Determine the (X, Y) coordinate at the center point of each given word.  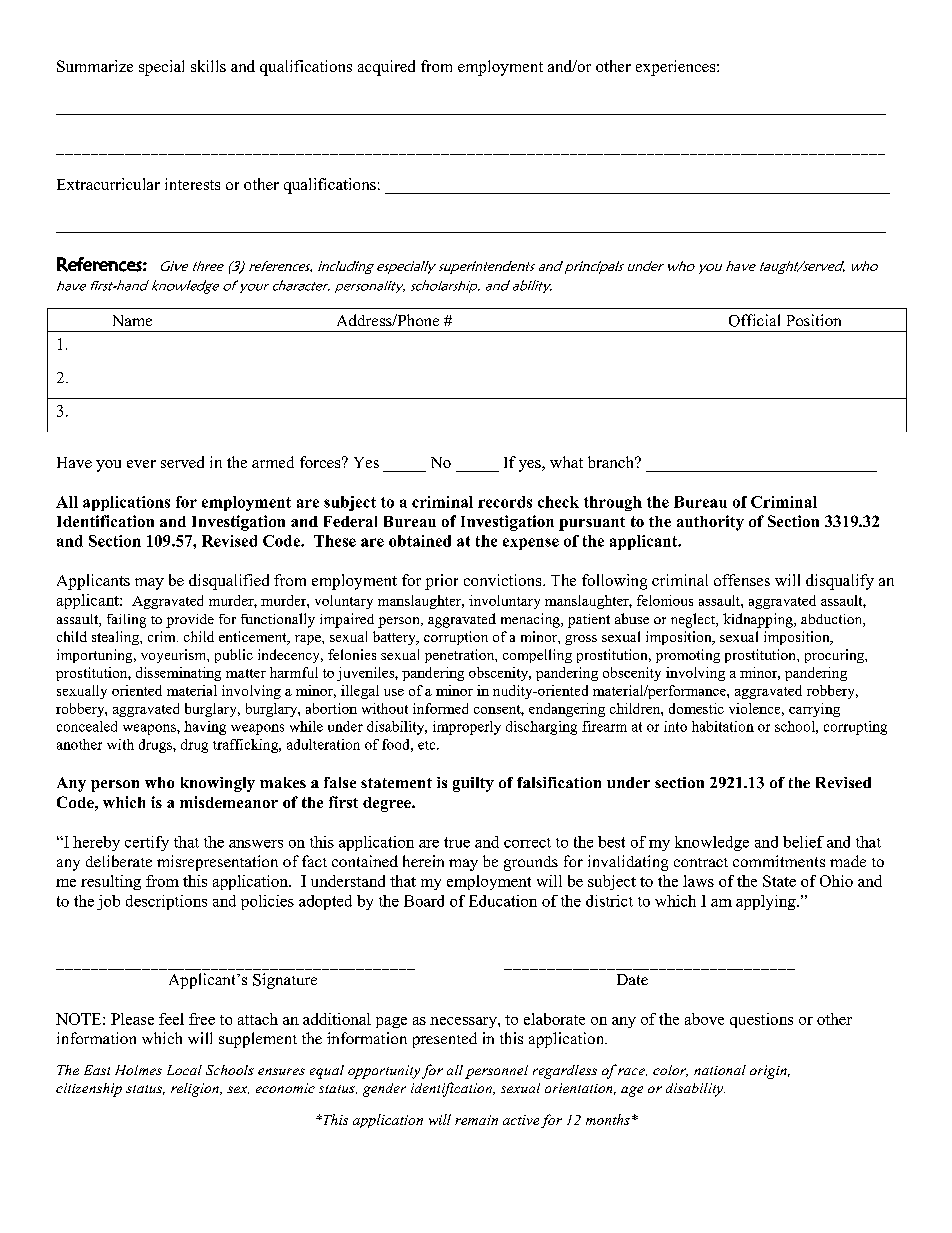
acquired (386, 68)
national (720, 1070)
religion (196, 1090)
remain (476, 1120)
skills (208, 66)
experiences (677, 68)
